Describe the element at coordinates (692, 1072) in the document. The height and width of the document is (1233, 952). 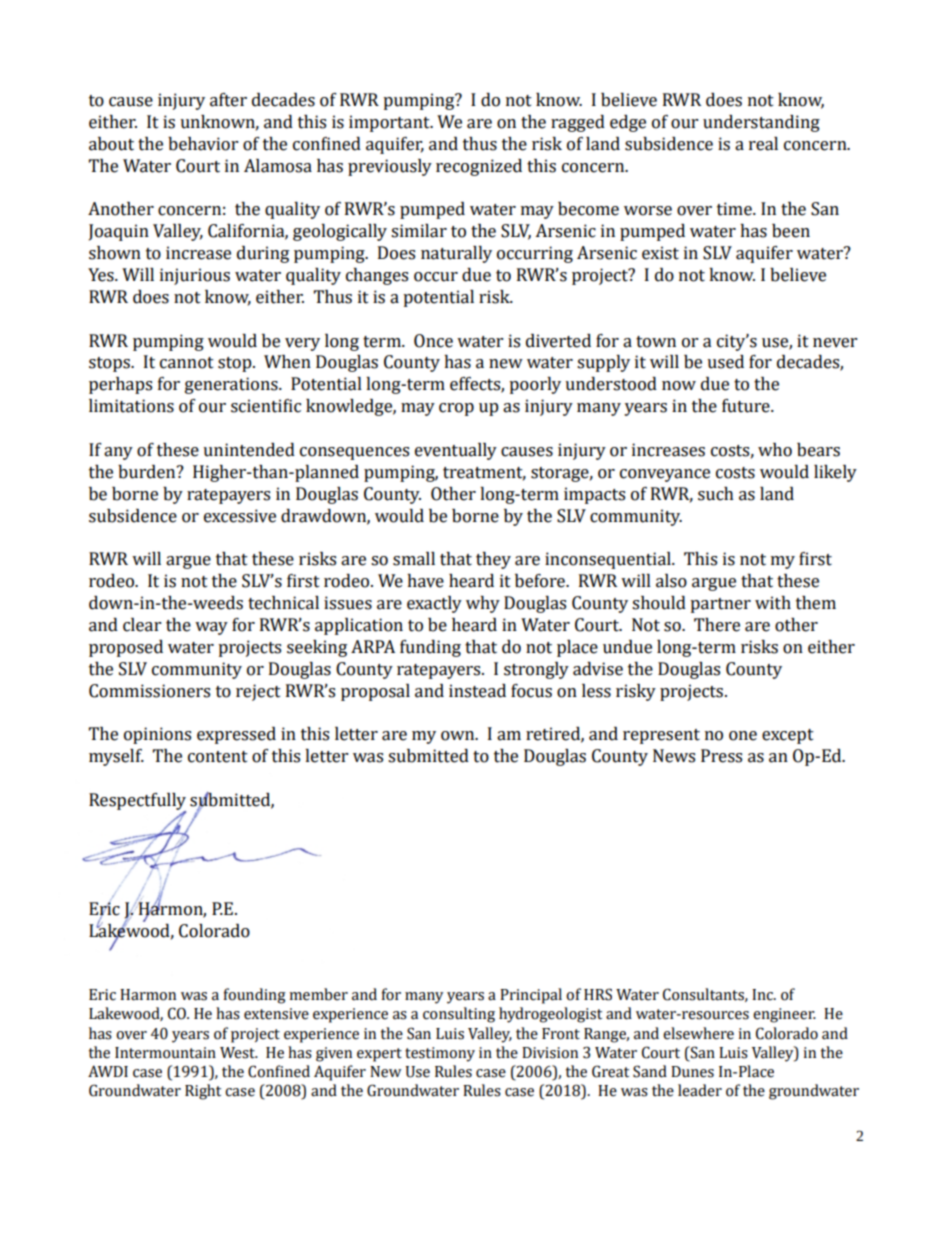
I see `Dunes` at that location.
